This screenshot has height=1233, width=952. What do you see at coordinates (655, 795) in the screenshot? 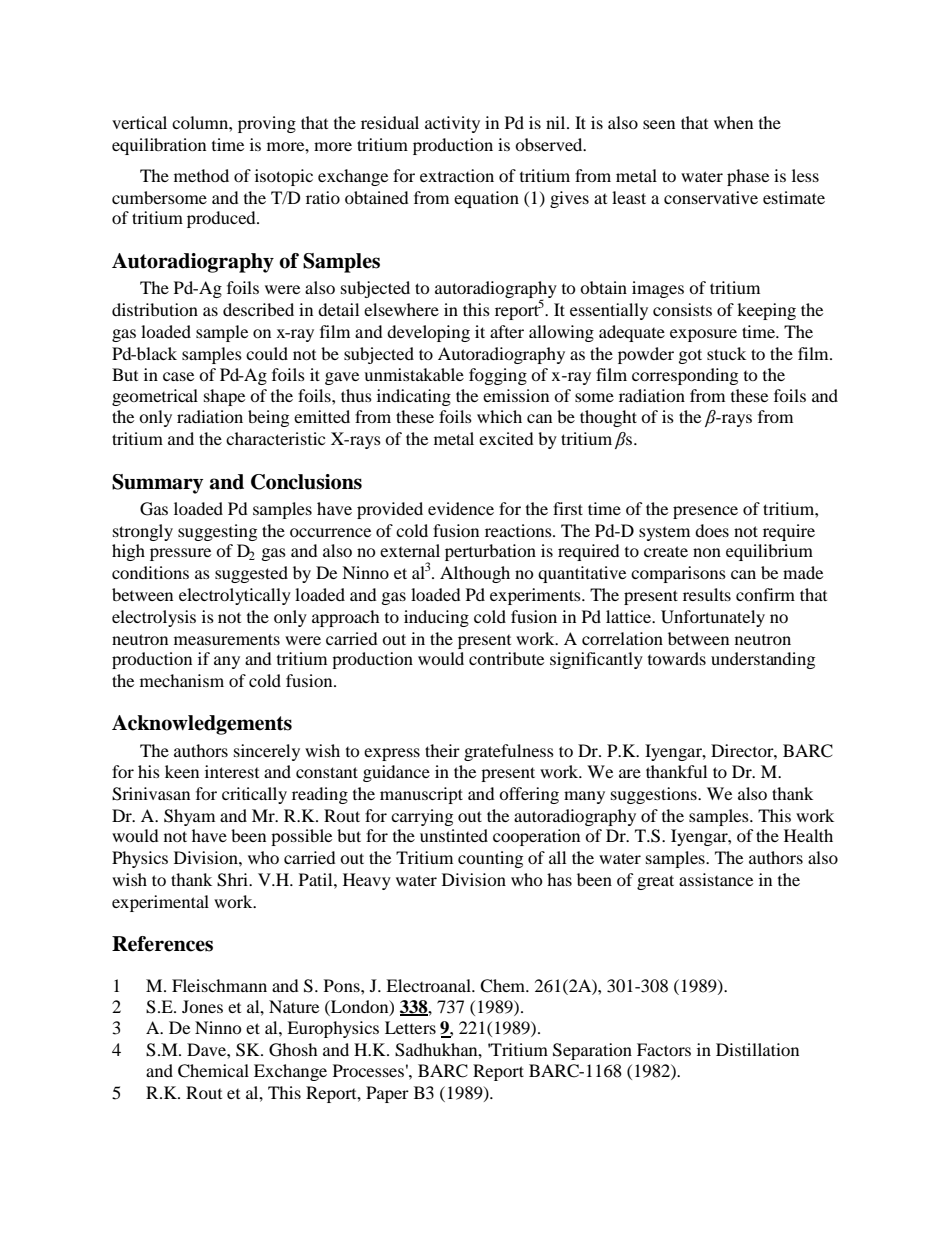
I see `suggestions` at bounding box center [655, 795].
